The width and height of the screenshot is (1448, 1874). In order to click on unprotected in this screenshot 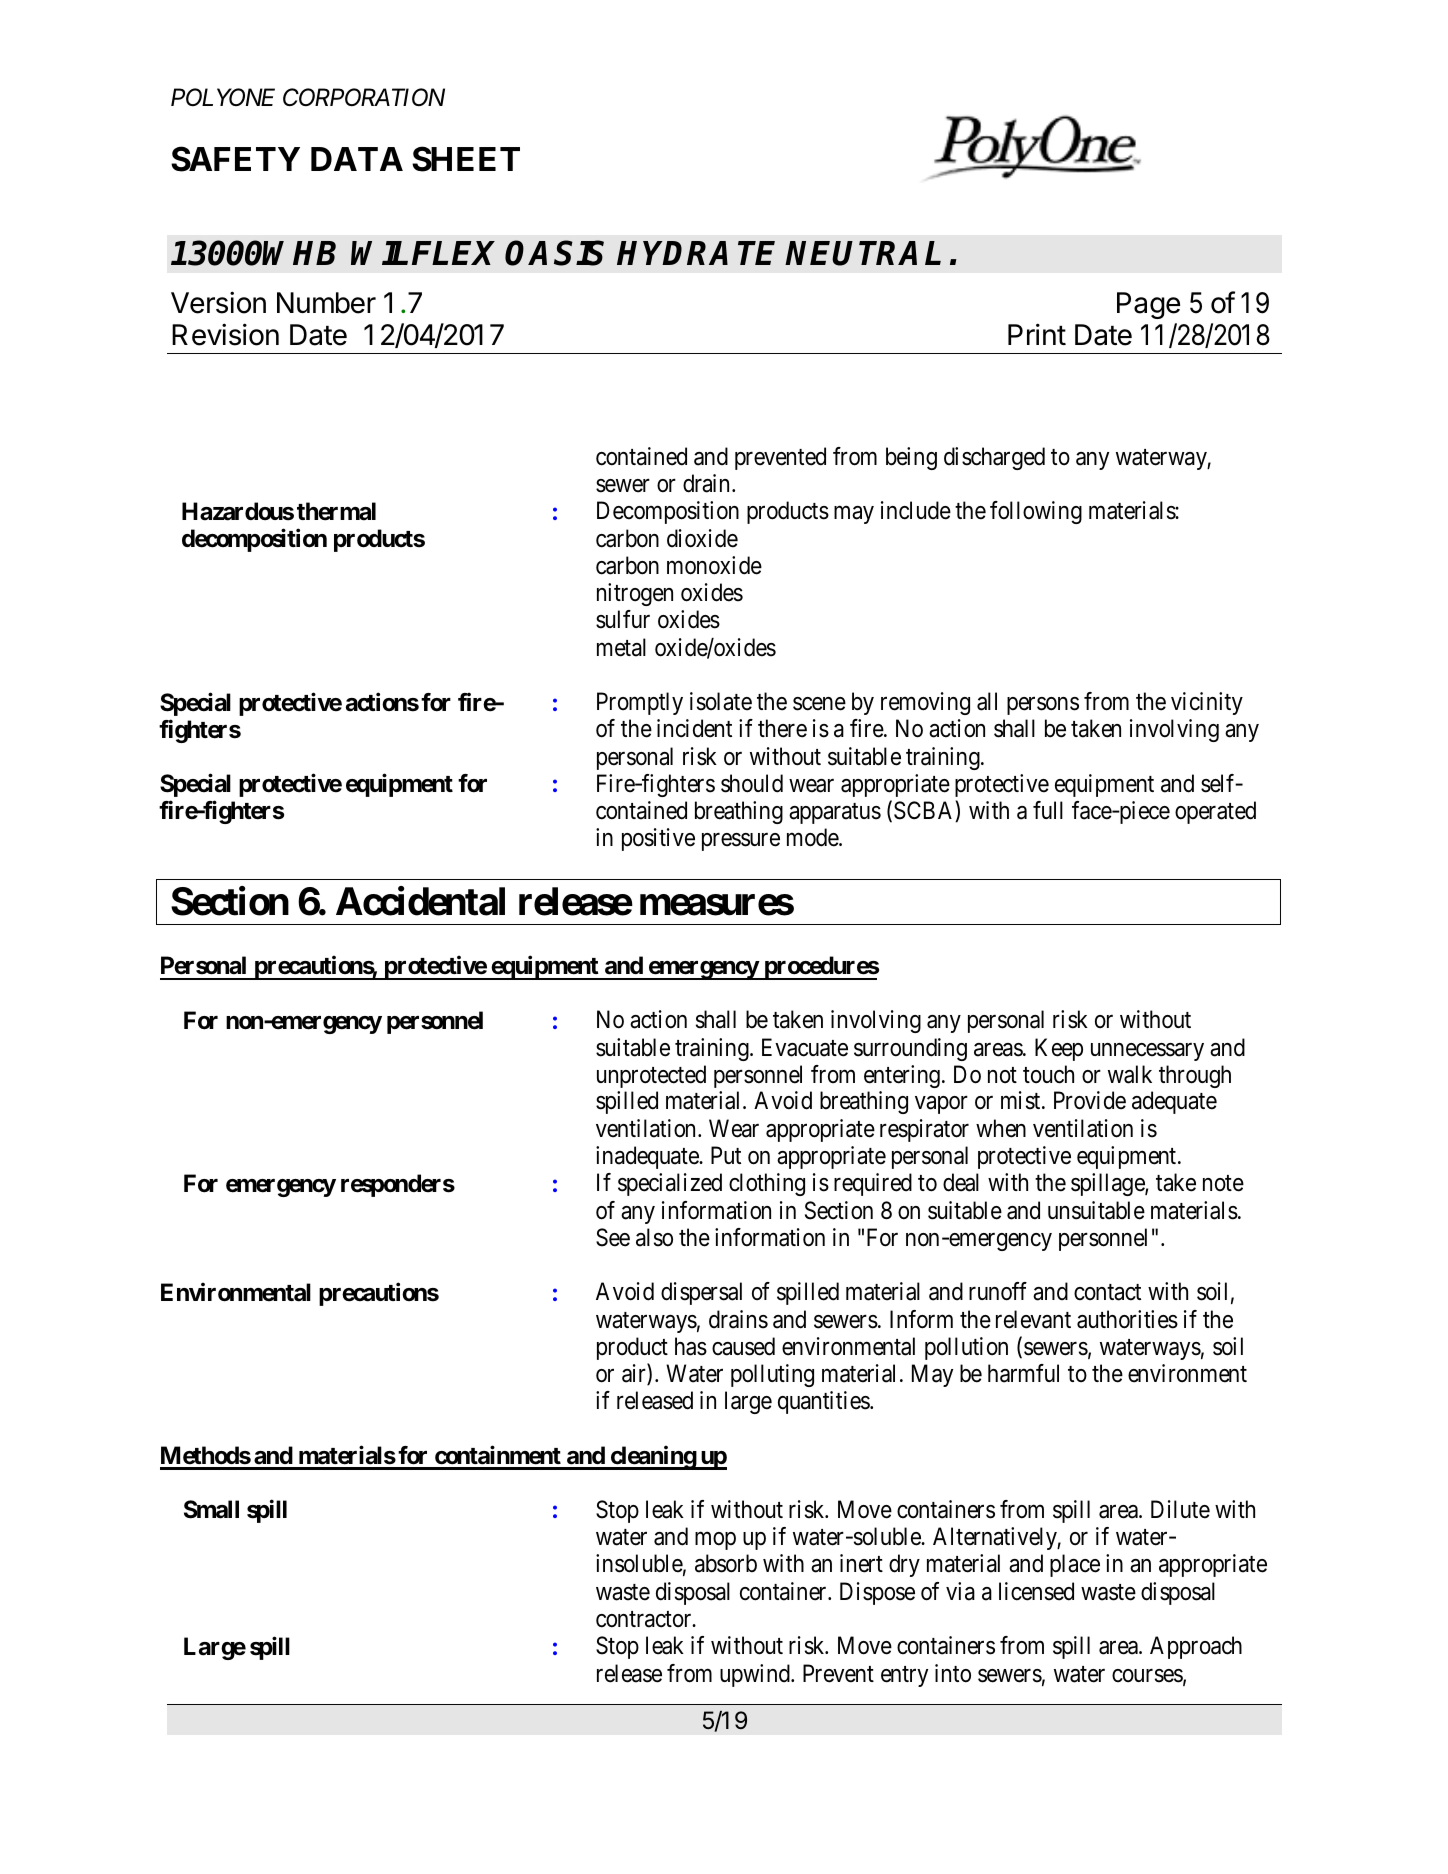, I will do `click(651, 1076)`.
